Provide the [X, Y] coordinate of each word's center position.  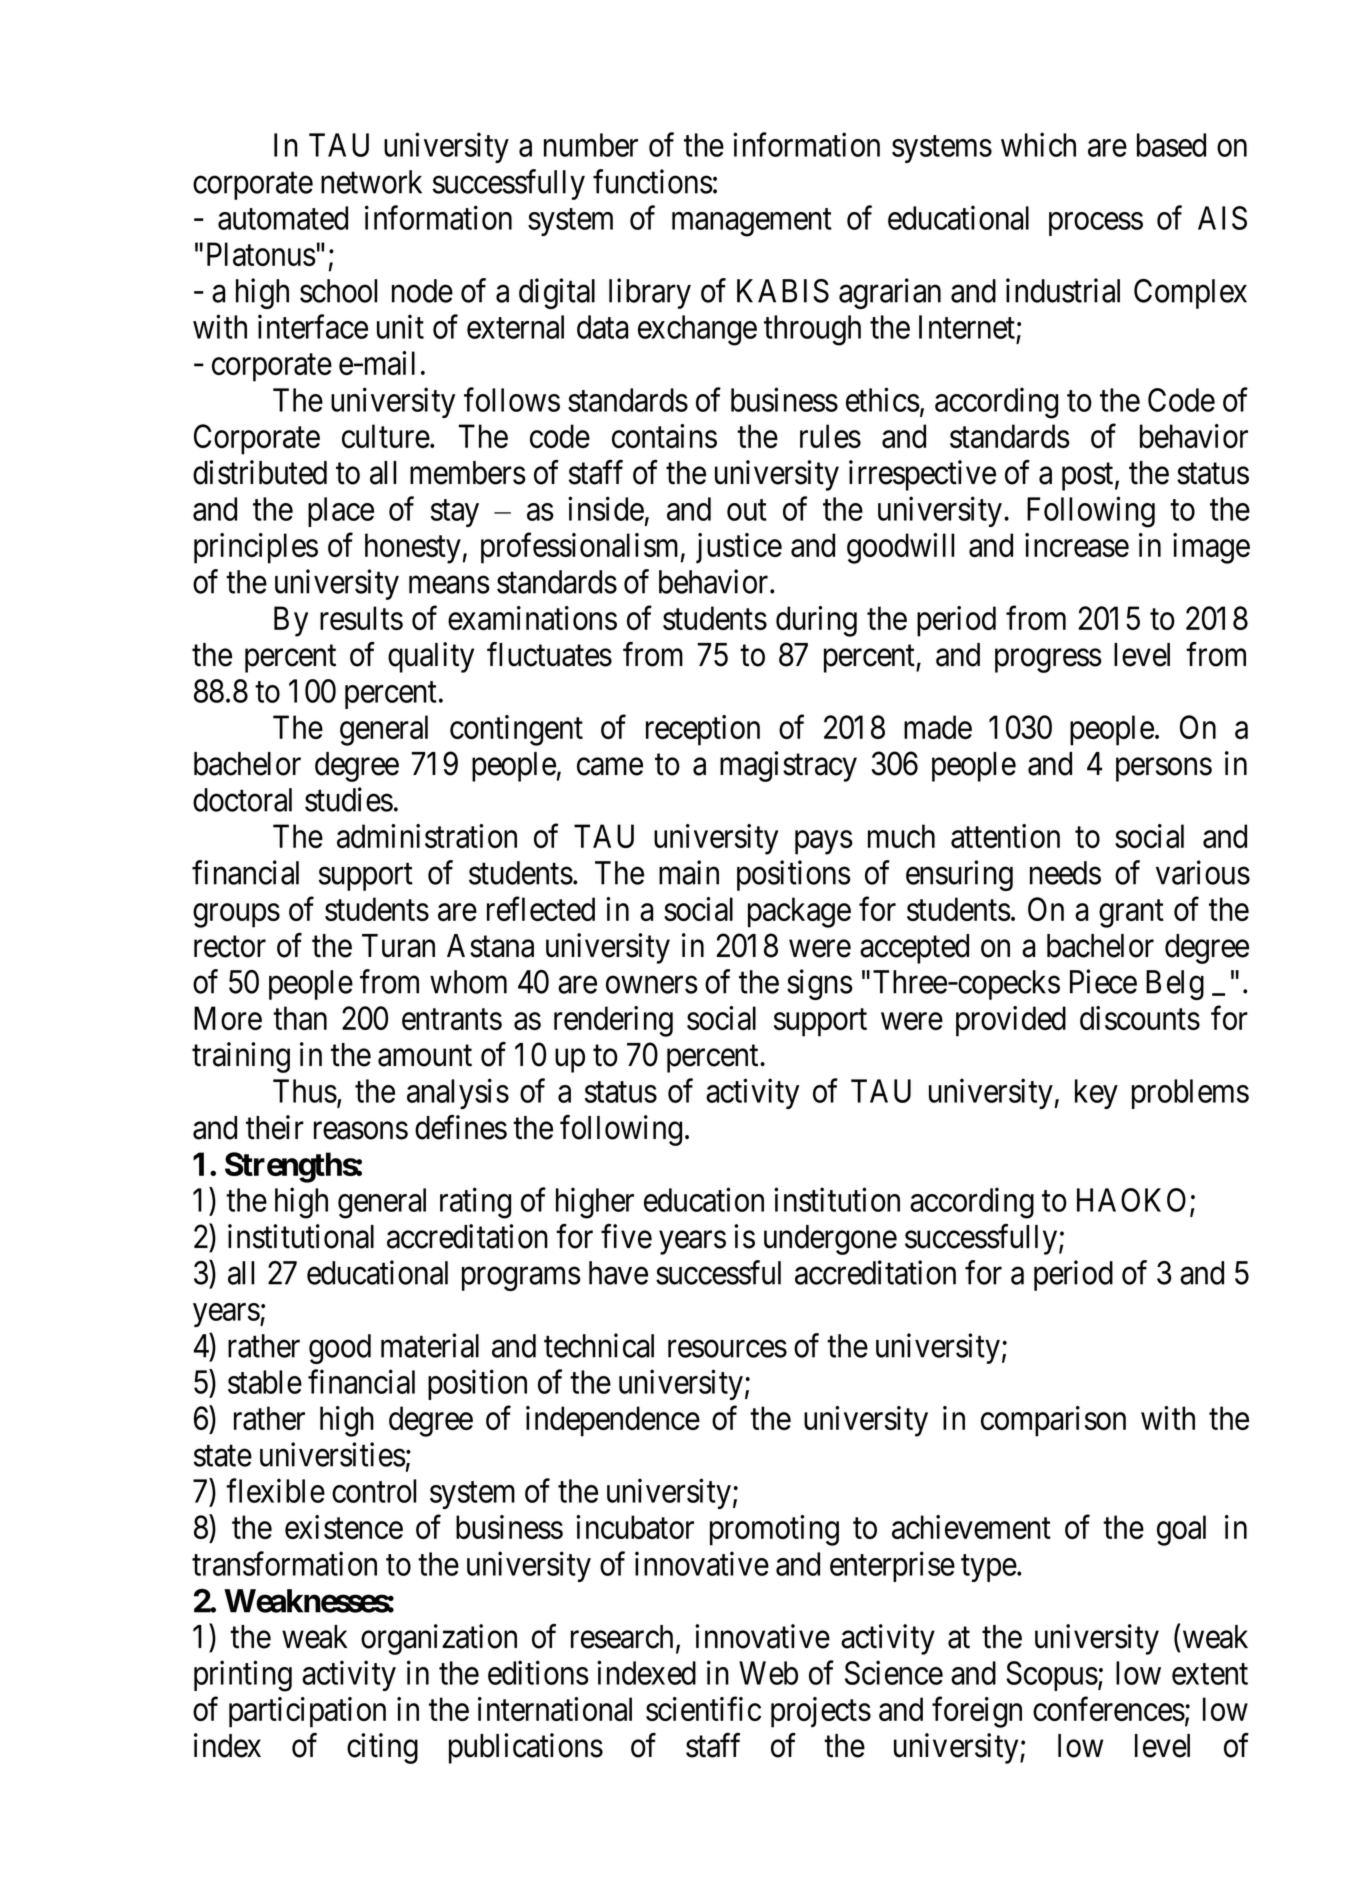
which [1038, 145]
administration [427, 836]
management [752, 223]
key [1096, 1094]
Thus [305, 1091]
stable [265, 1382]
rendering [613, 1021]
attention [1005, 836]
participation [307, 1712]
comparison [1053, 1421]
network [371, 182]
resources [727, 1349]
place [341, 512]
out [747, 510]
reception [703, 730]
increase [1077, 545]
